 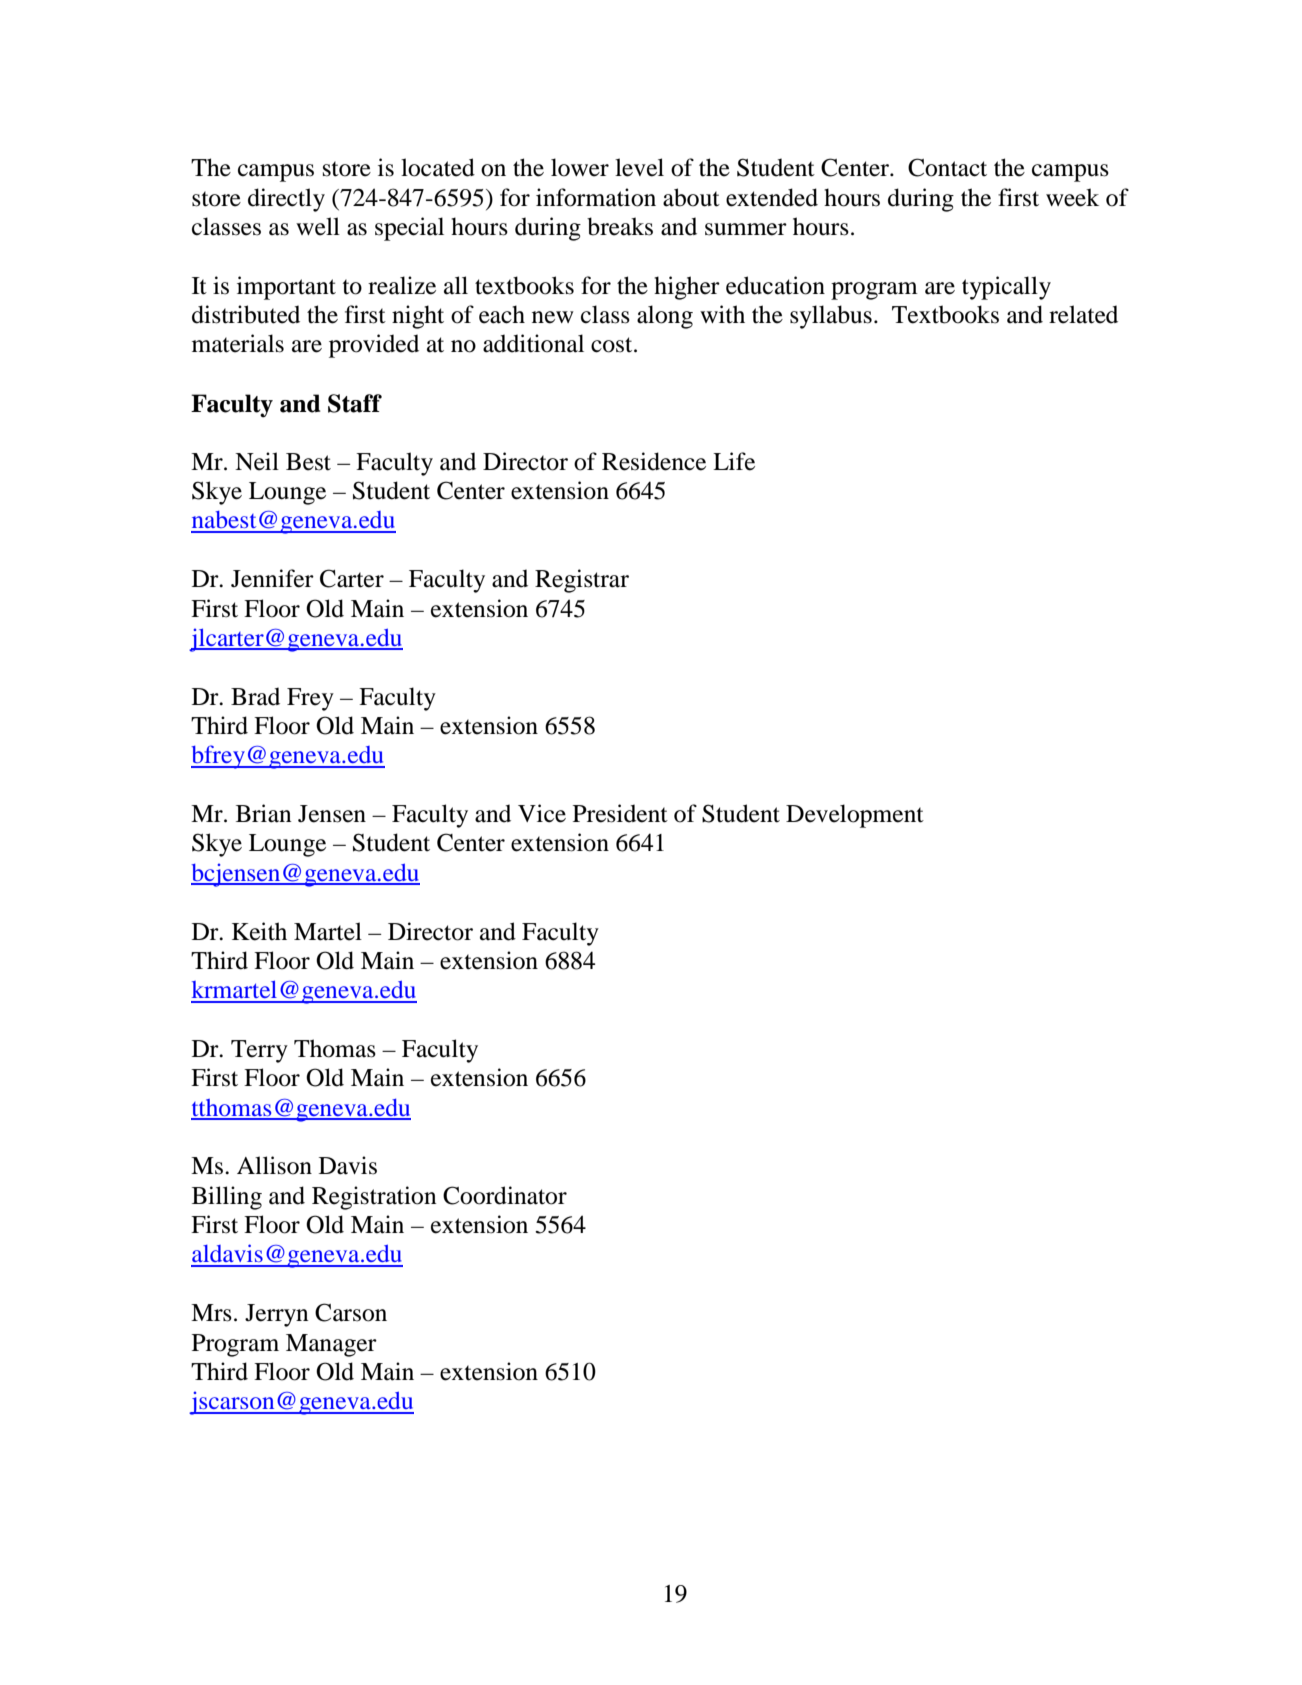 I want to click on Residence, so click(x=654, y=461).
